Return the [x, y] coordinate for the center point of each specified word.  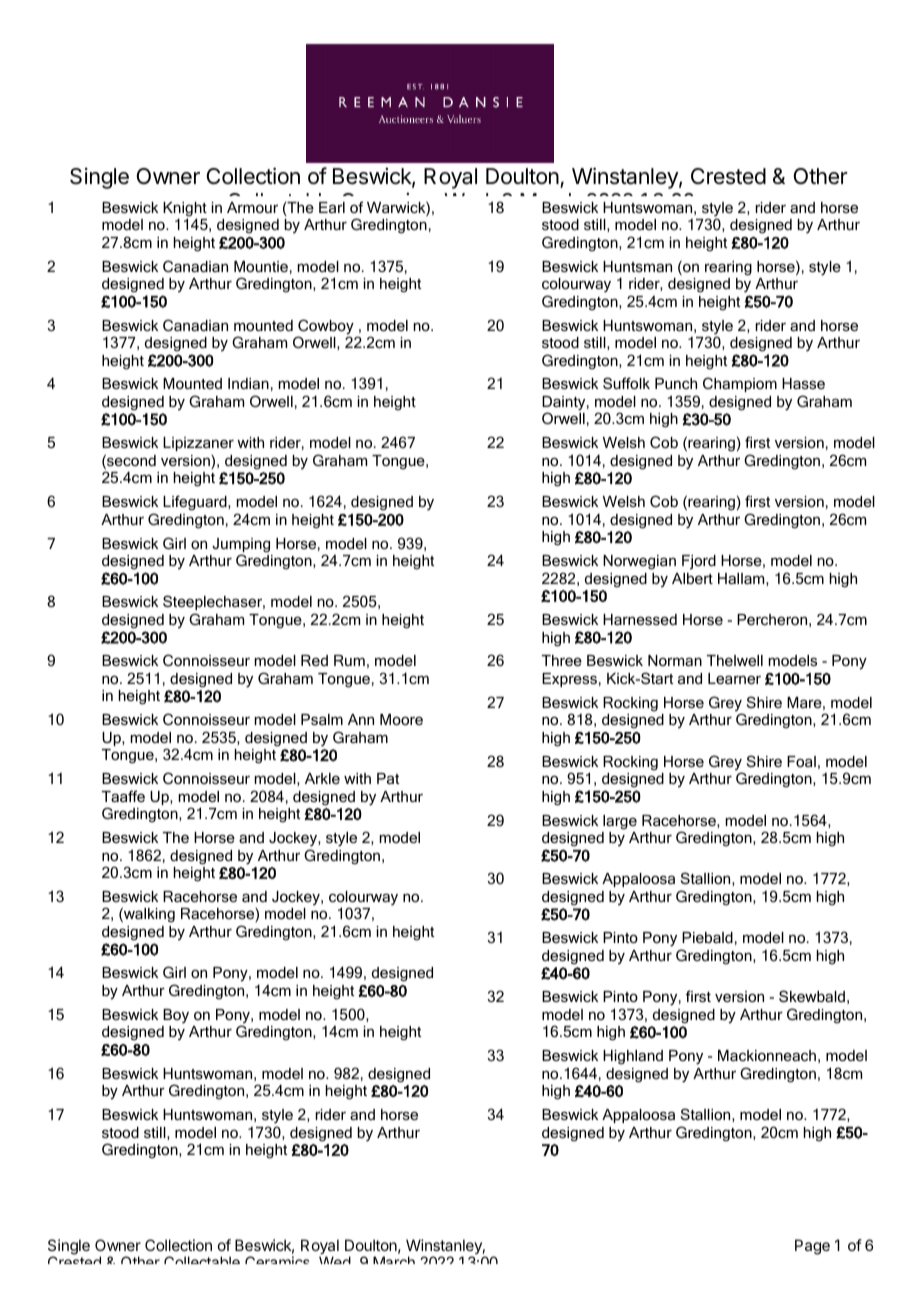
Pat [388, 778]
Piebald [707, 937]
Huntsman [637, 266]
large [620, 822]
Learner [734, 678]
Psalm [322, 719]
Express [569, 680]
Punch [676, 383]
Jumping [241, 546]
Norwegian [639, 562]
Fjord [699, 562]
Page [812, 1247]
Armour [252, 207]
